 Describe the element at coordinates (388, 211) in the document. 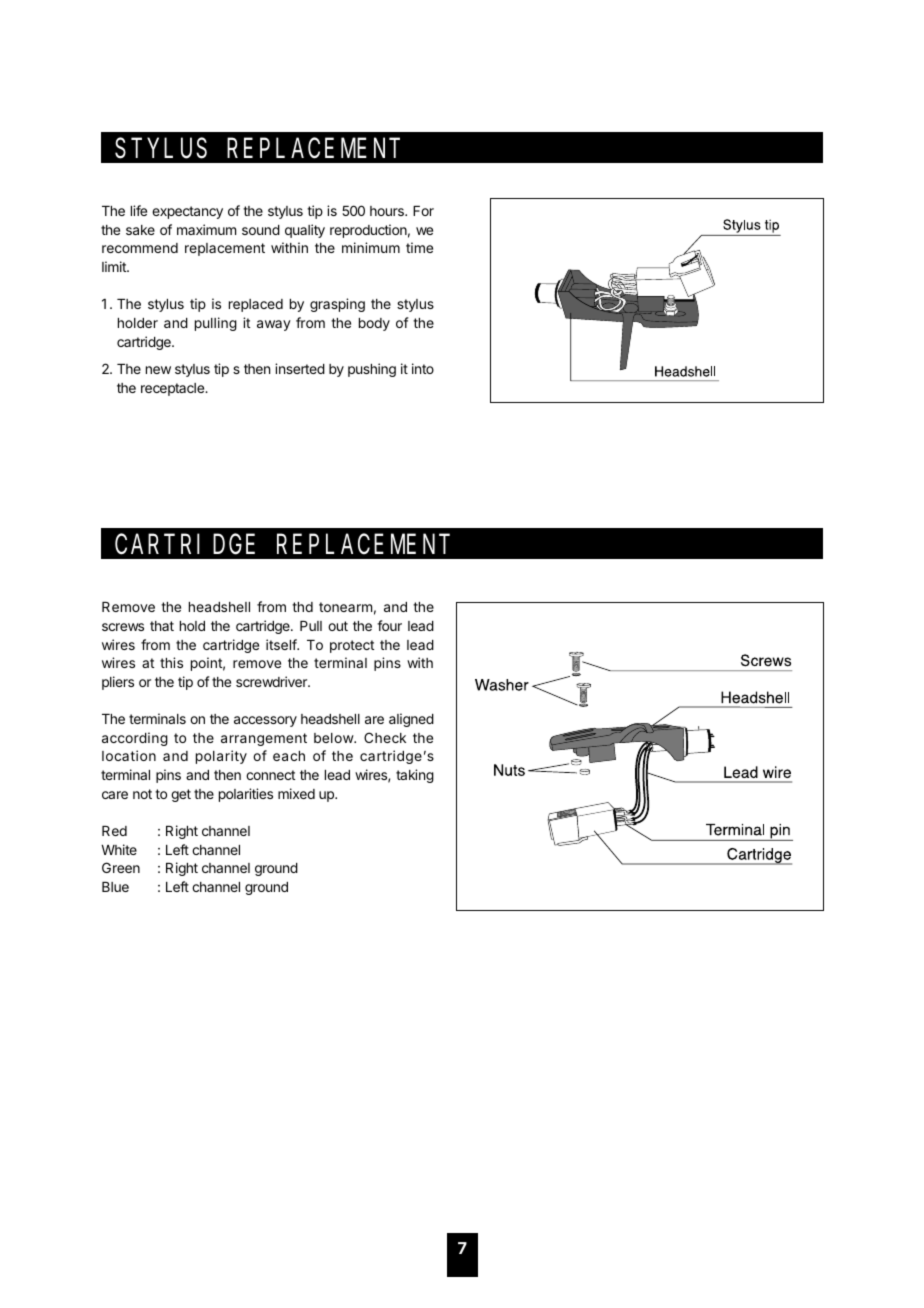

I see `hours` at that location.
